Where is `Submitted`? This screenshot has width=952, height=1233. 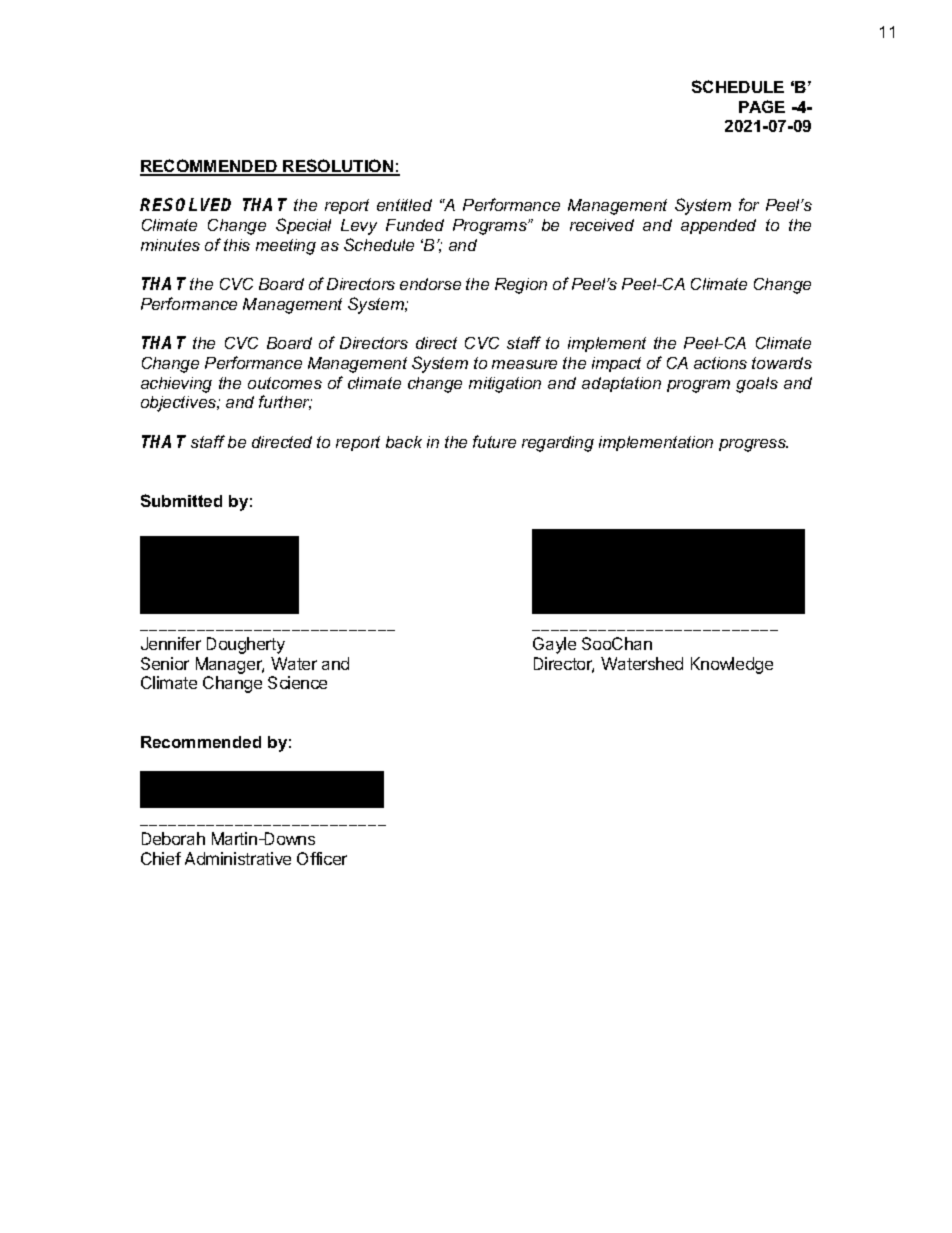 Submitted is located at coordinates (181, 500).
